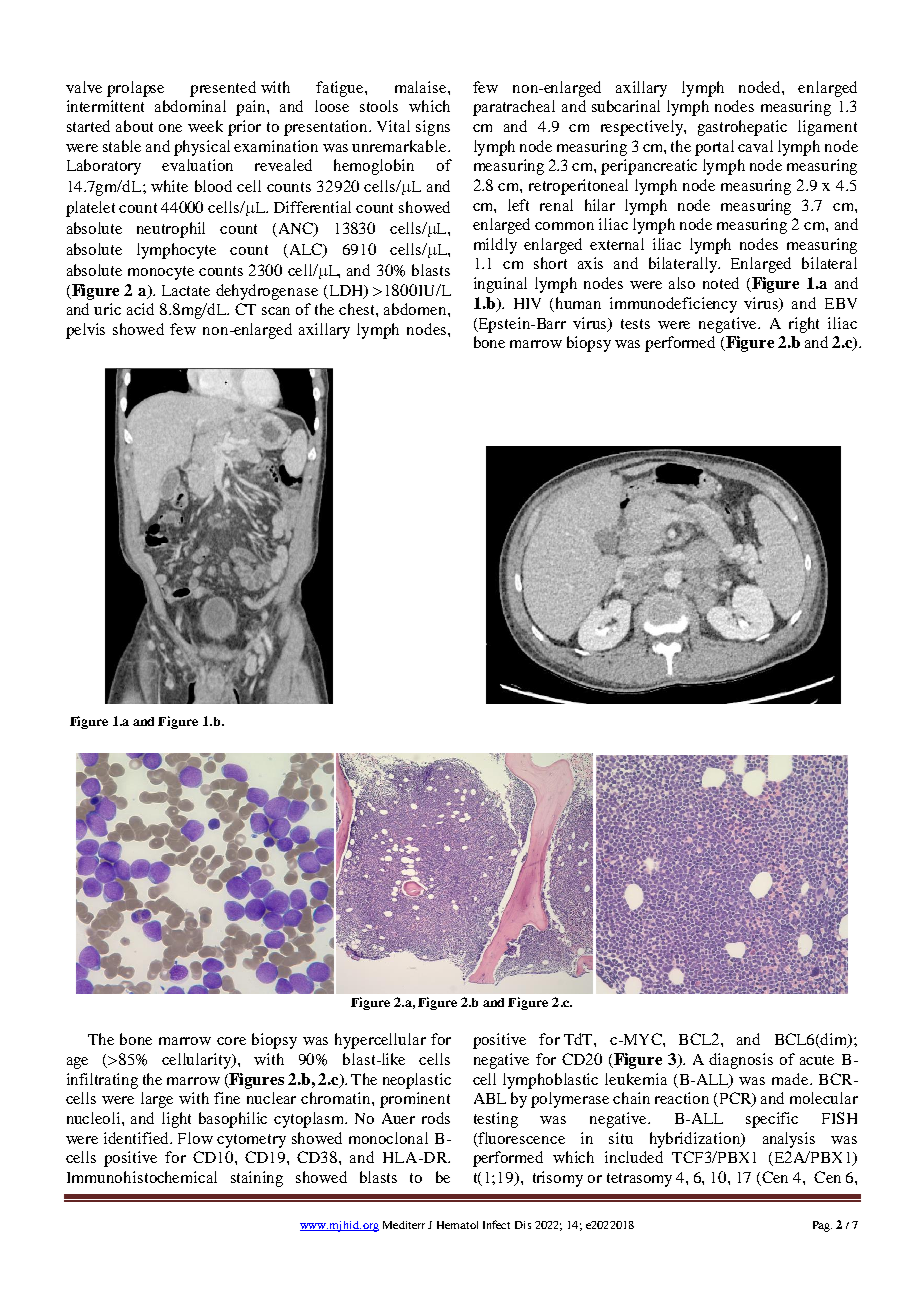 This screenshot has width=924, height=1308. I want to click on abdomen, so click(416, 309).
